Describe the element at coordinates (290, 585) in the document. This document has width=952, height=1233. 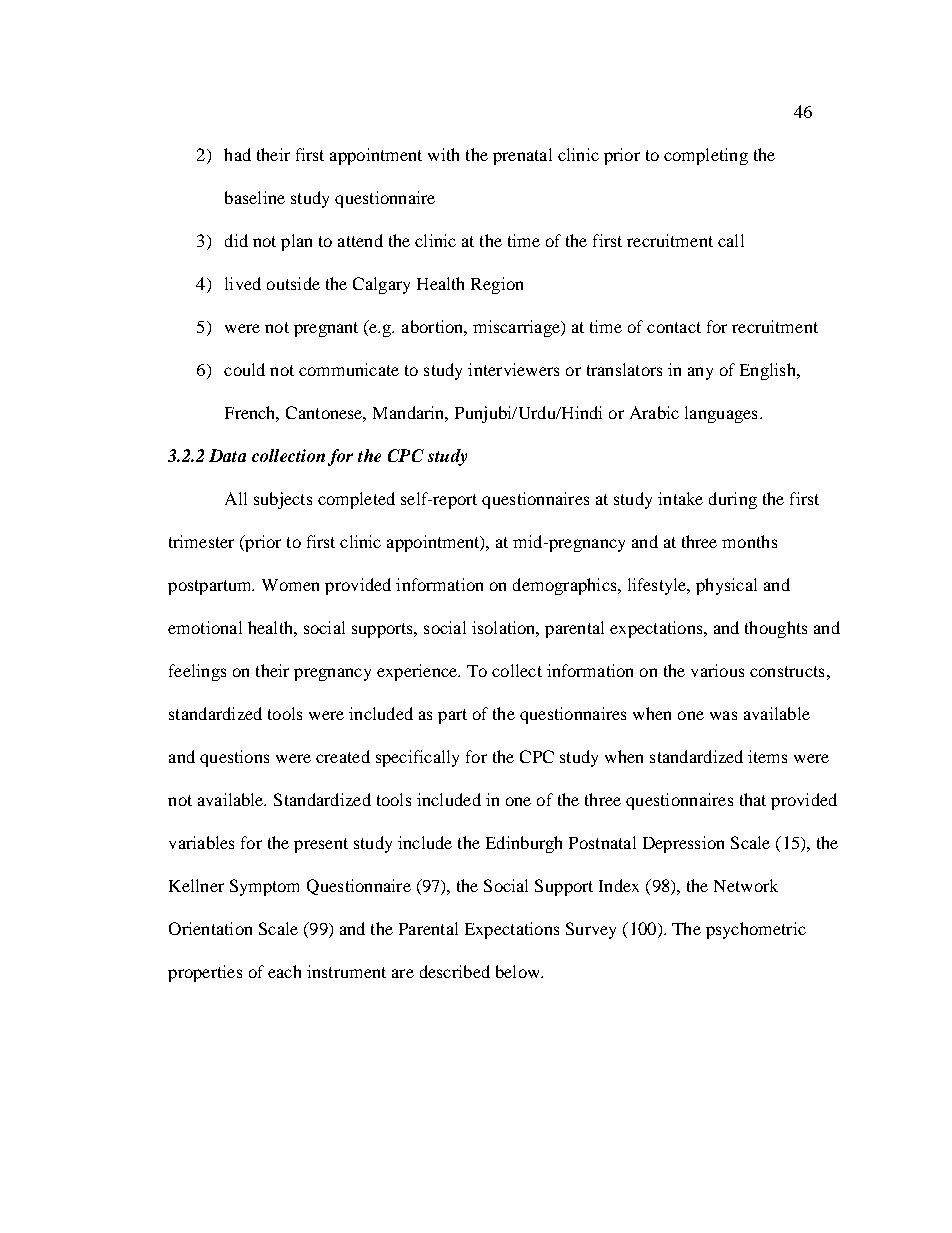
I see `Women` at that location.
